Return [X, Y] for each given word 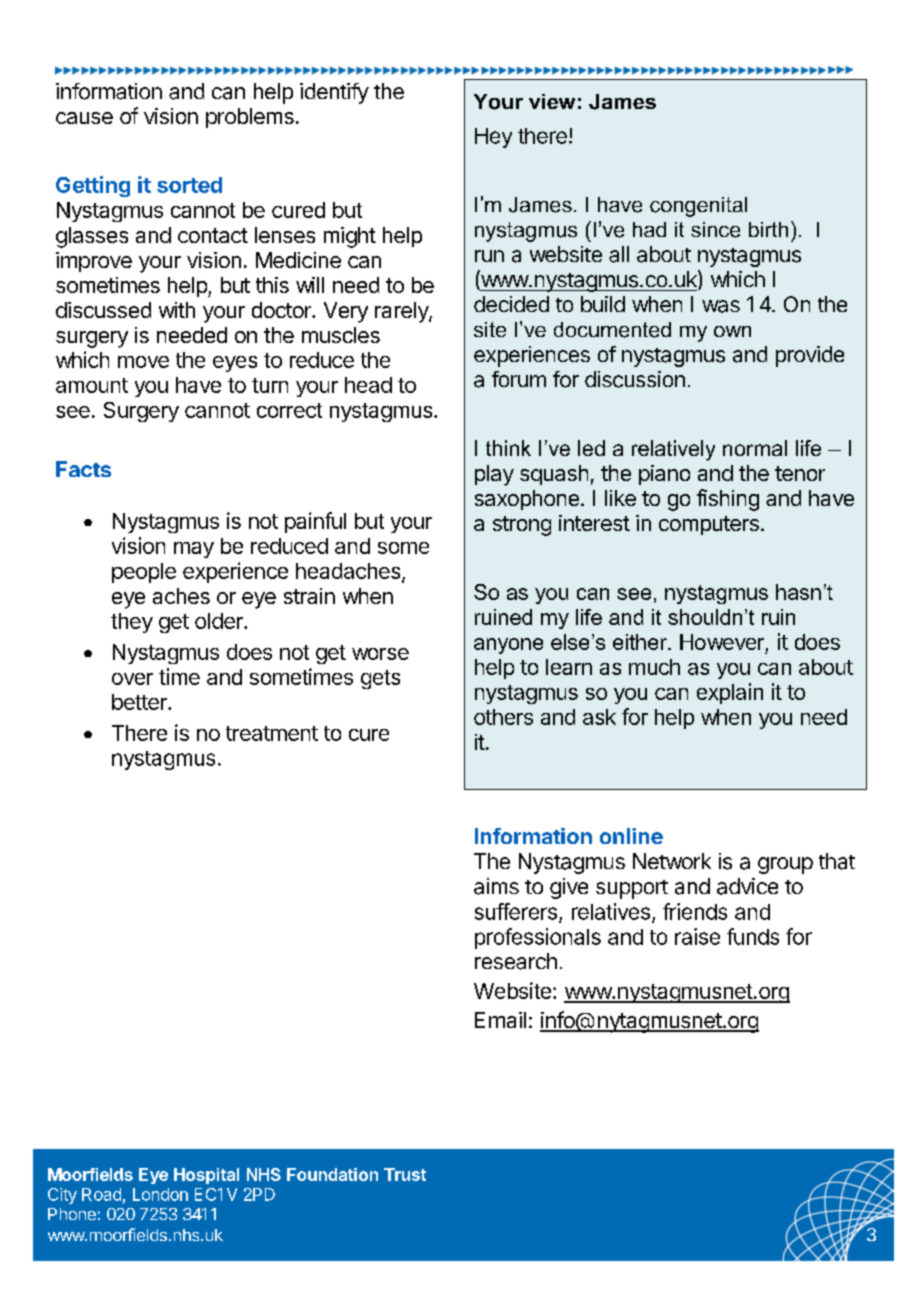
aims [496, 886]
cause [84, 118]
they [132, 623]
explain [730, 693]
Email [500, 1020]
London [160, 1194]
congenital [698, 207]
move [143, 362]
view [552, 101]
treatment [272, 733]
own [732, 331]
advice [747, 886]
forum [519, 379]
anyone [508, 646]
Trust [405, 1174]
